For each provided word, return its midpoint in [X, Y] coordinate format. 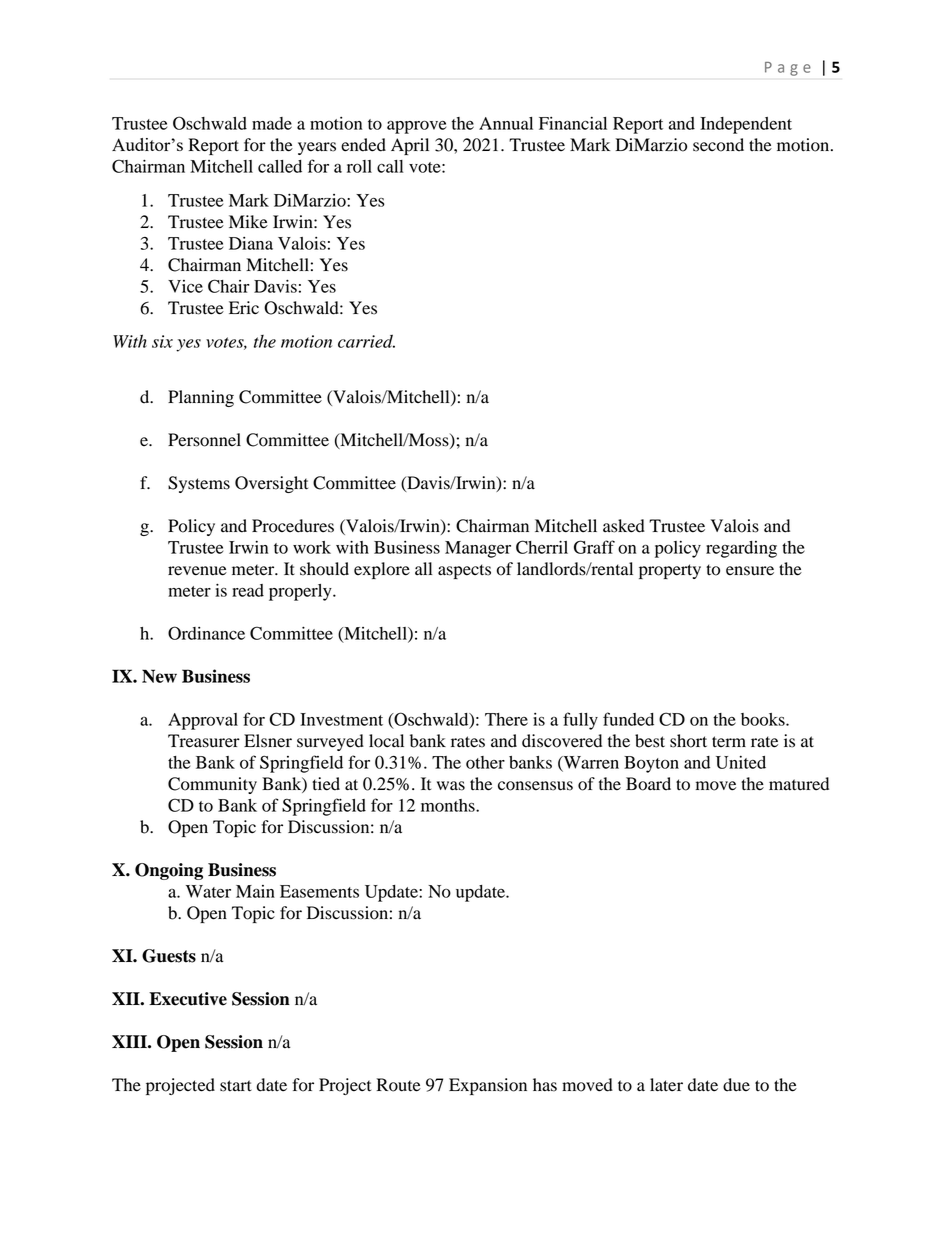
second [718, 145]
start [236, 1086]
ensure [750, 571]
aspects [464, 571]
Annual [506, 123]
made [272, 123]
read [248, 590]
